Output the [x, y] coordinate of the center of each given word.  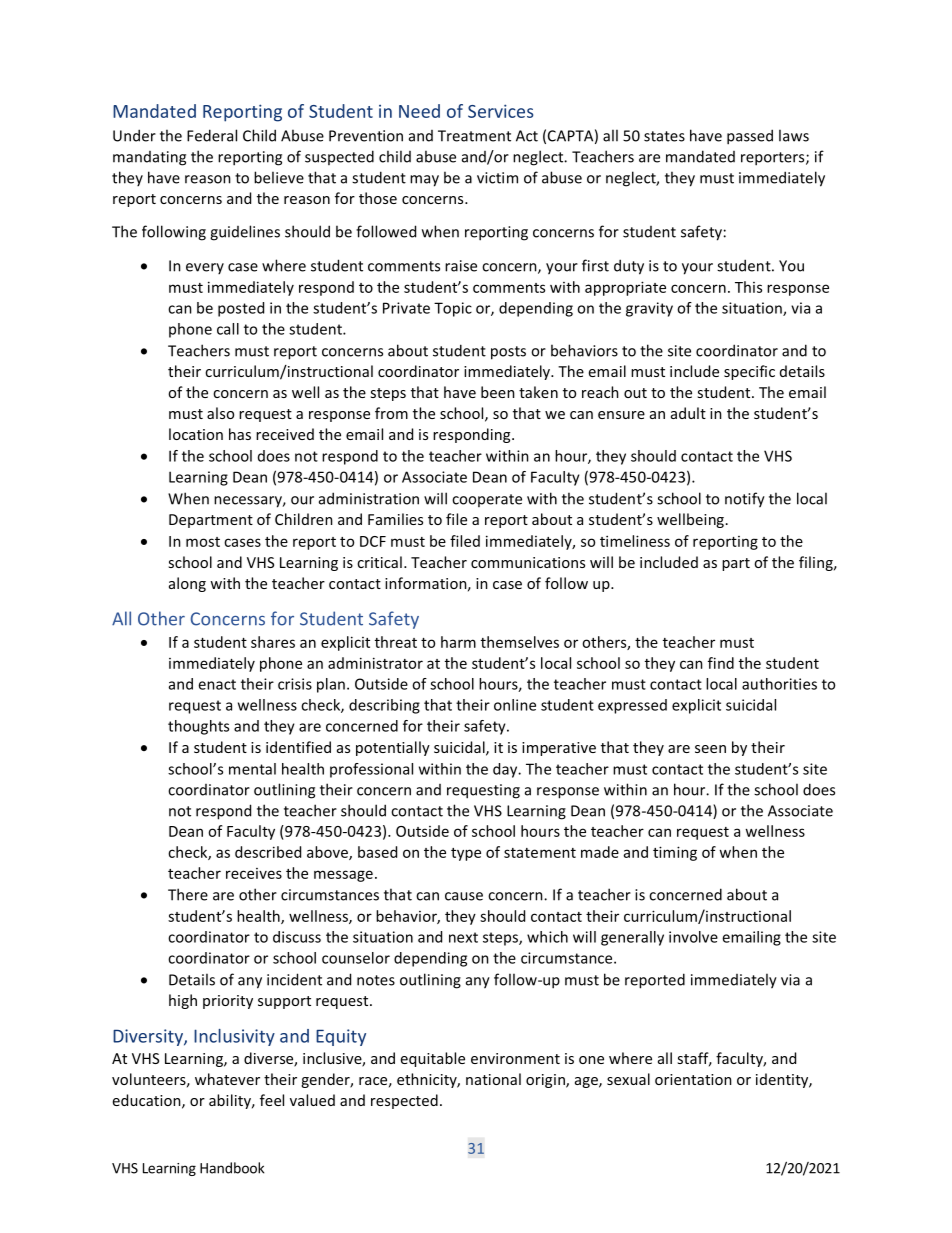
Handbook [232, 1168]
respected [404, 1101]
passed [750, 137]
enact [217, 684]
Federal [212, 135]
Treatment [474, 136]
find [721, 663]
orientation [693, 1079]
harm [458, 642]
